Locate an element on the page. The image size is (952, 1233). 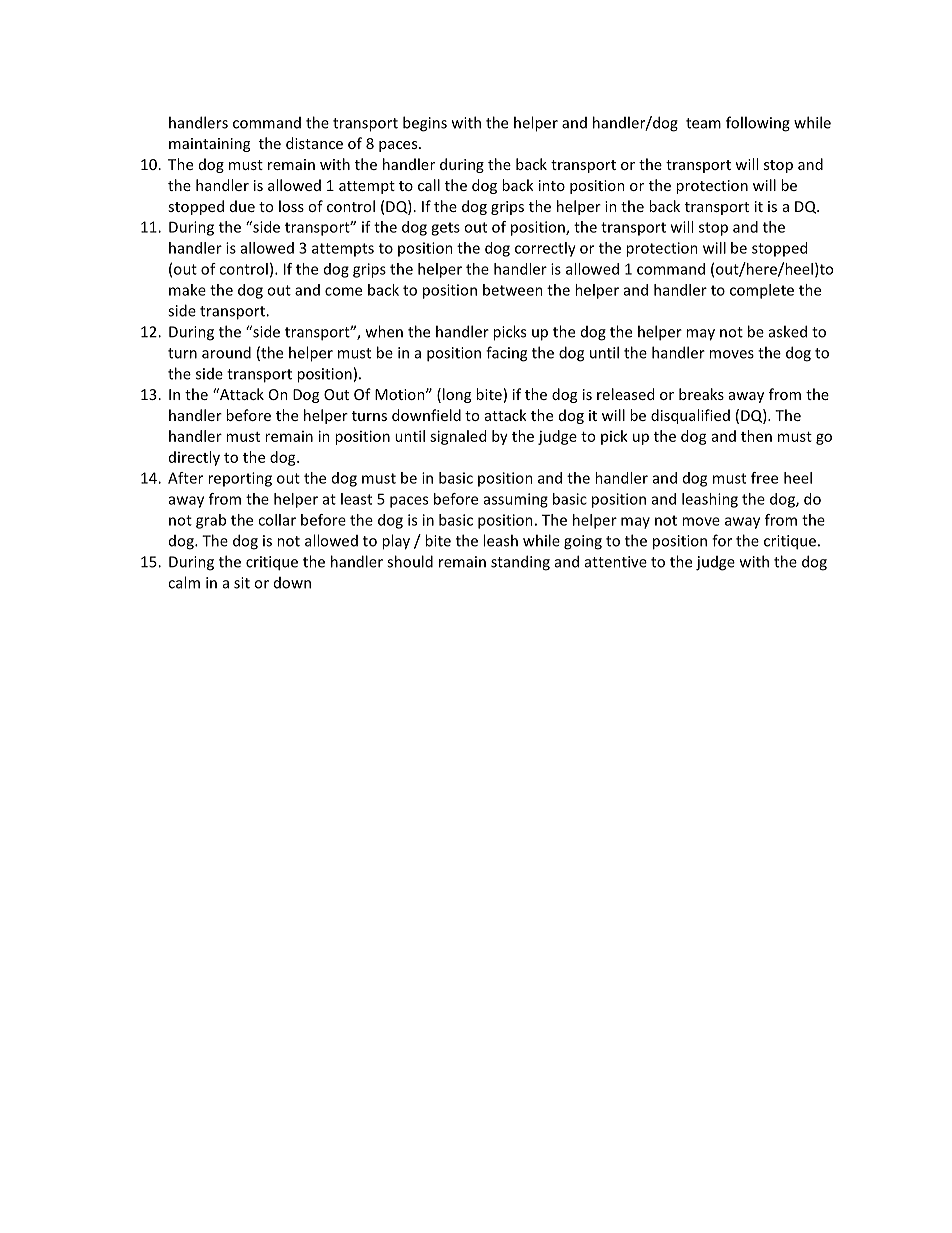
long is located at coordinates (457, 395).
